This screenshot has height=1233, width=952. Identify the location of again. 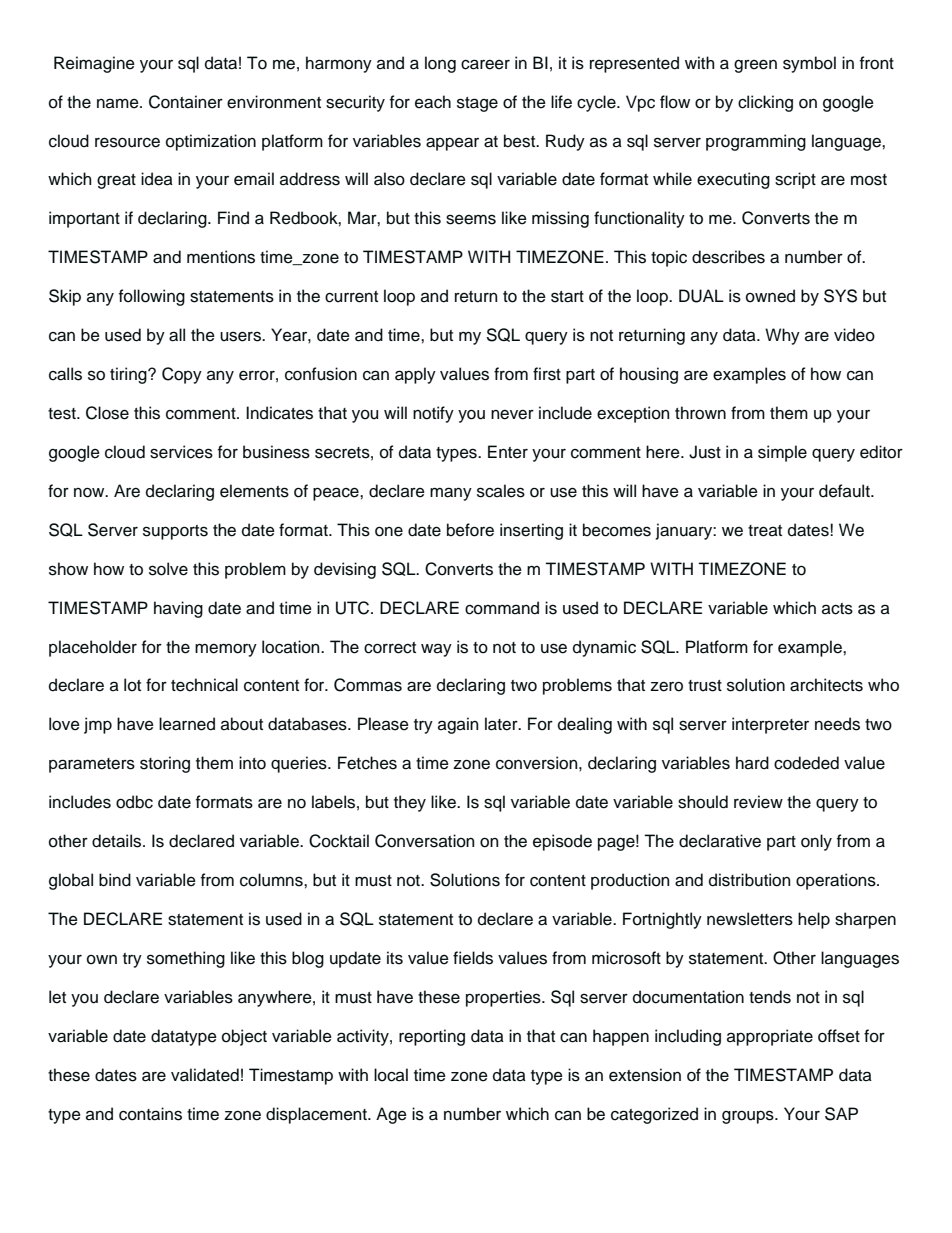
(458, 725).
